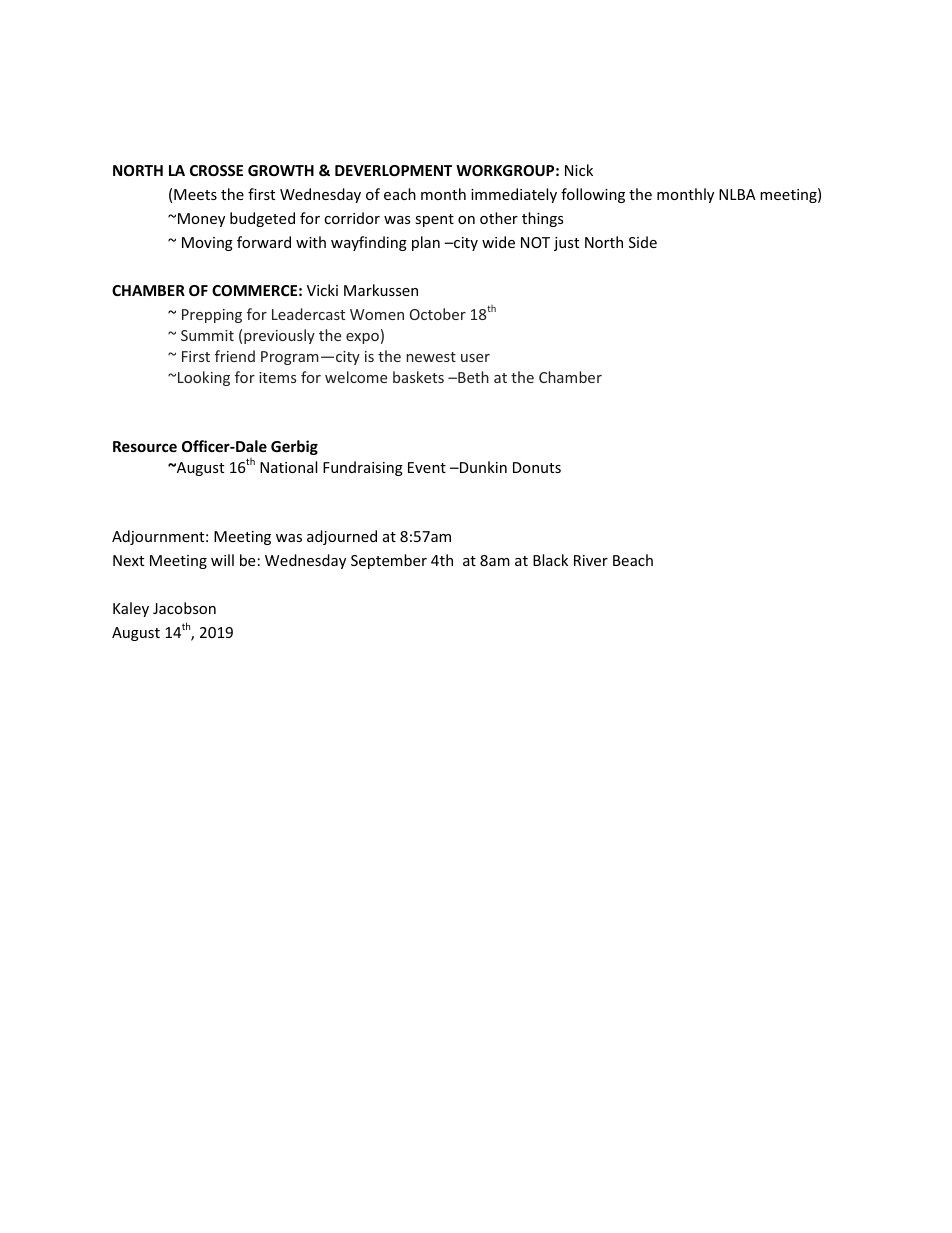 The image size is (952, 1233). I want to click on Meets, so click(195, 194).
